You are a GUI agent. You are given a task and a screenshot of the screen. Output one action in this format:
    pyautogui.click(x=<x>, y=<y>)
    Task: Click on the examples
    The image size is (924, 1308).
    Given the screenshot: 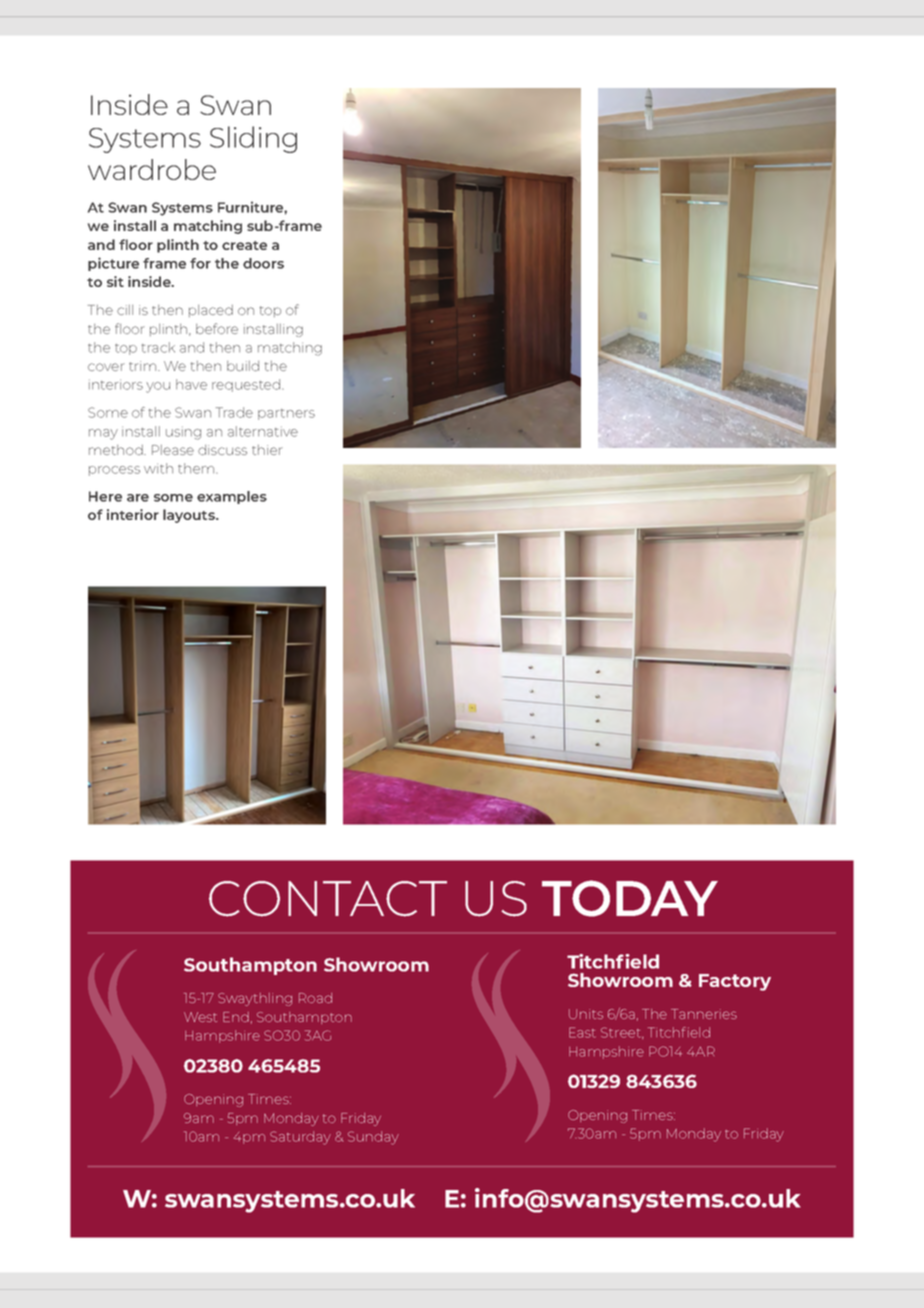 What is the action you would take?
    pyautogui.click(x=232, y=497)
